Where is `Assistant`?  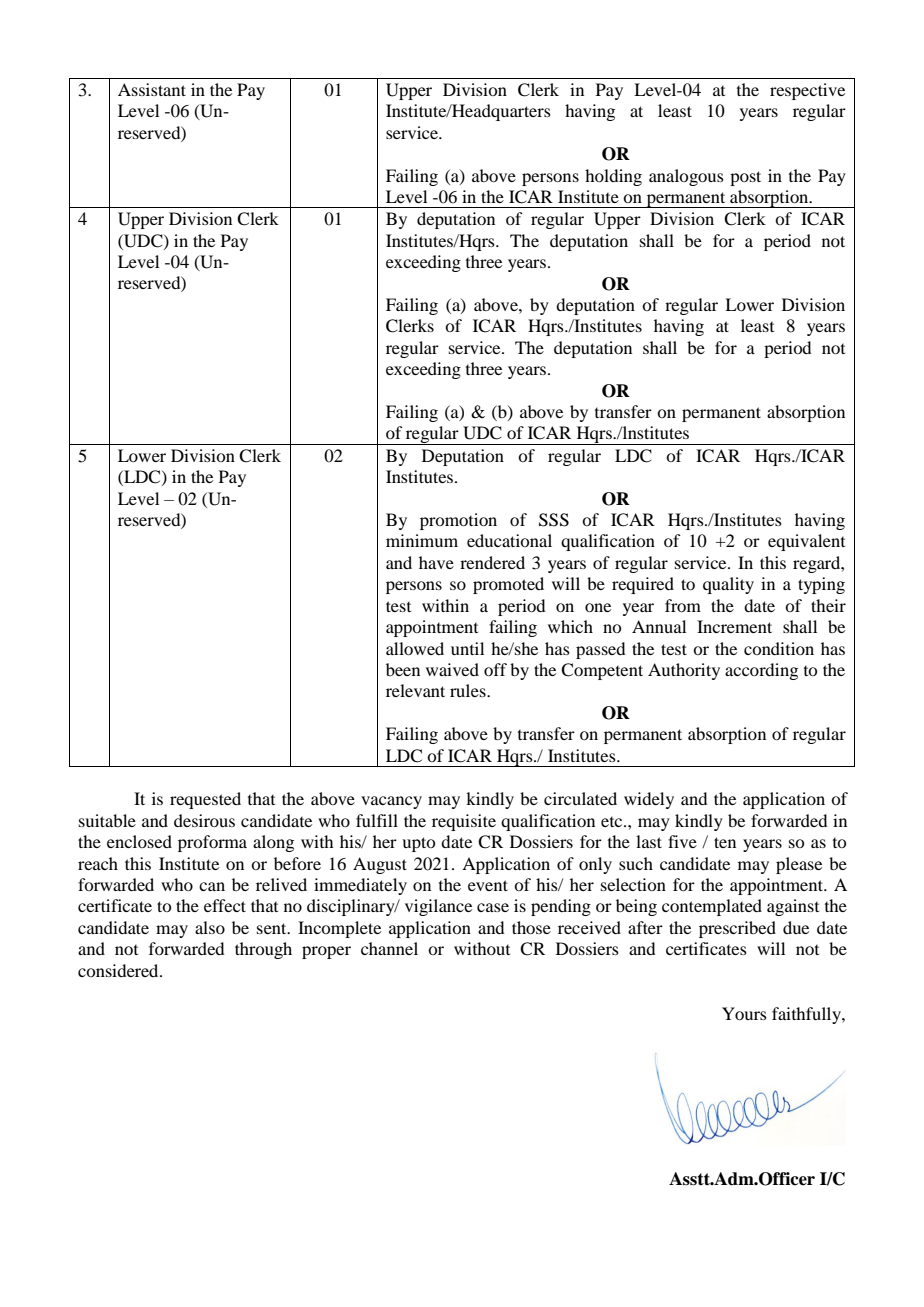
Assistant is located at coordinates (152, 89).
